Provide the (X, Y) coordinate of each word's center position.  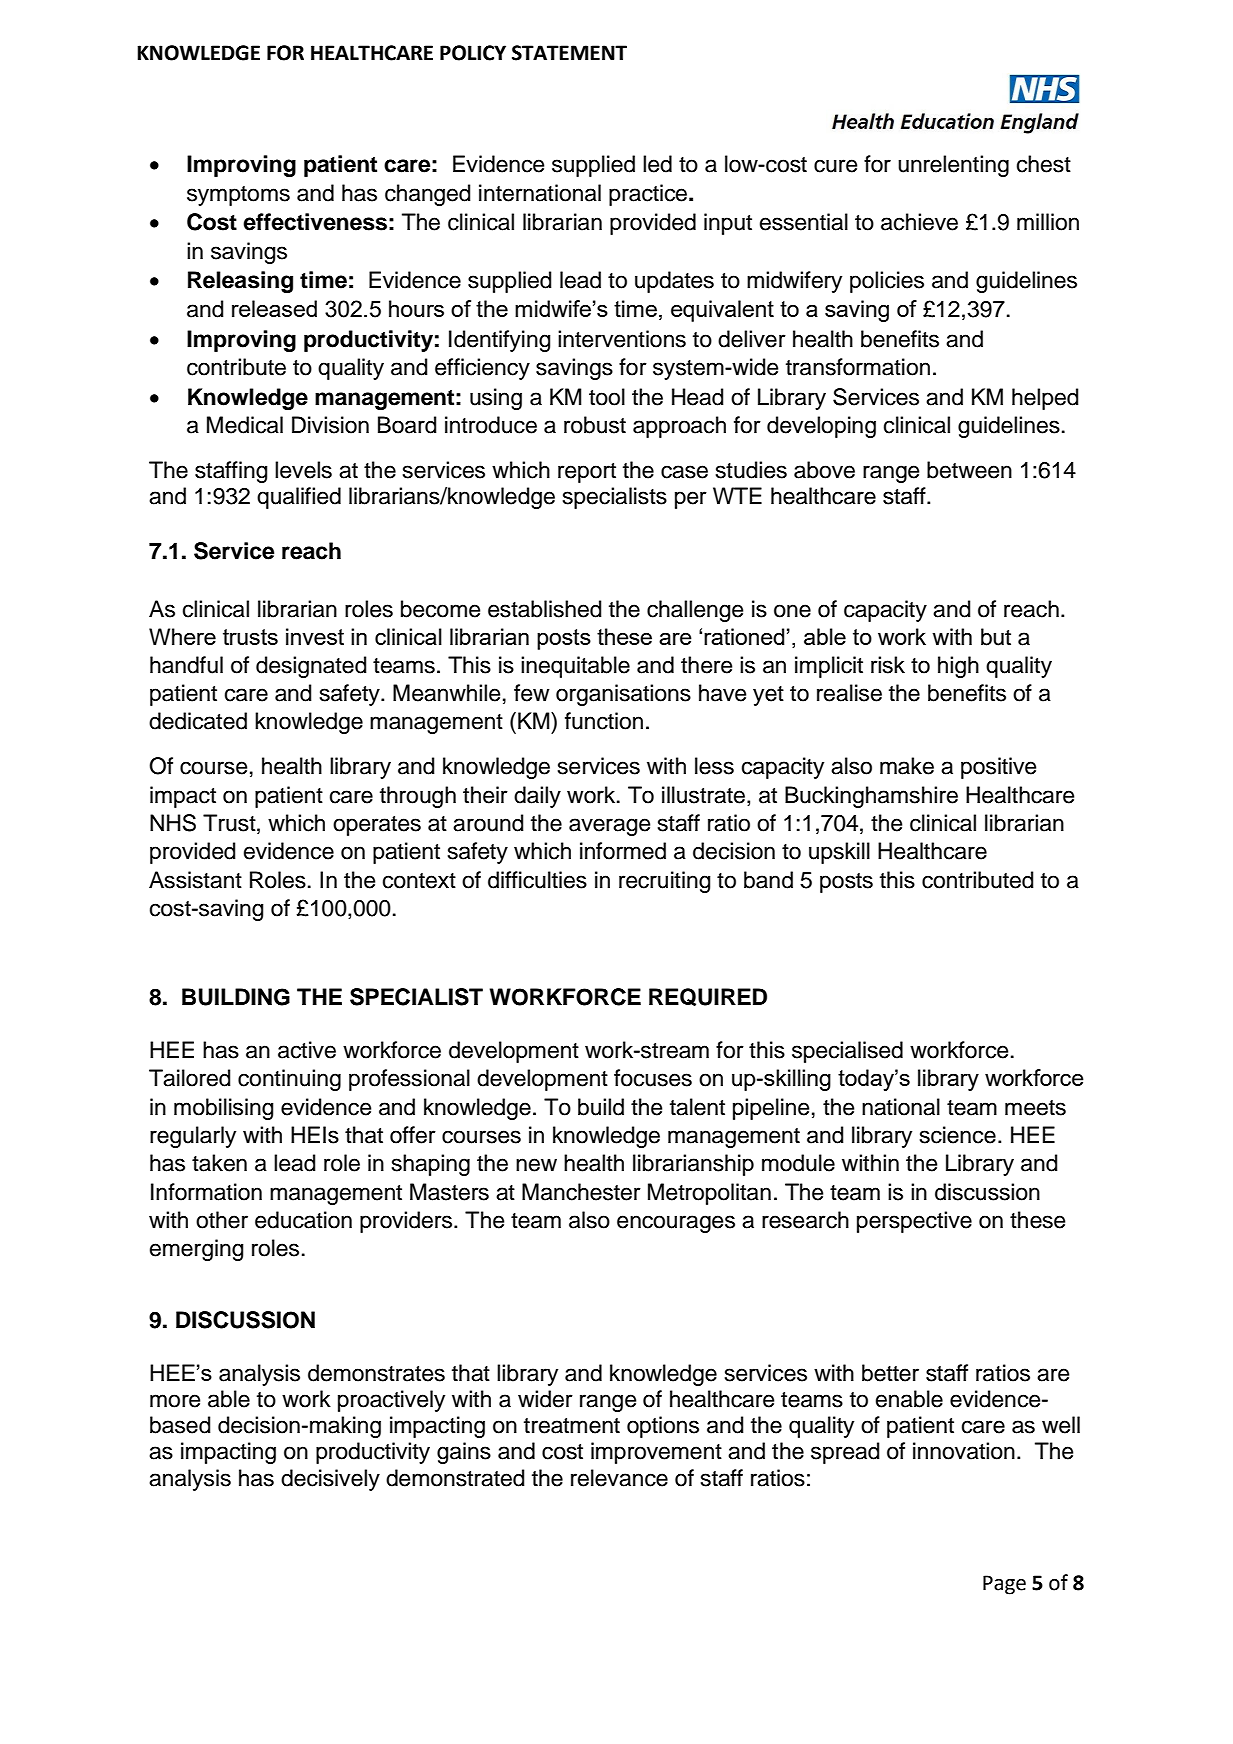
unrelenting (953, 166)
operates (377, 826)
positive (998, 768)
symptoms (238, 196)
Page (1004, 1585)
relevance (619, 1478)
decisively (330, 1480)
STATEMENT (569, 53)
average (609, 827)
